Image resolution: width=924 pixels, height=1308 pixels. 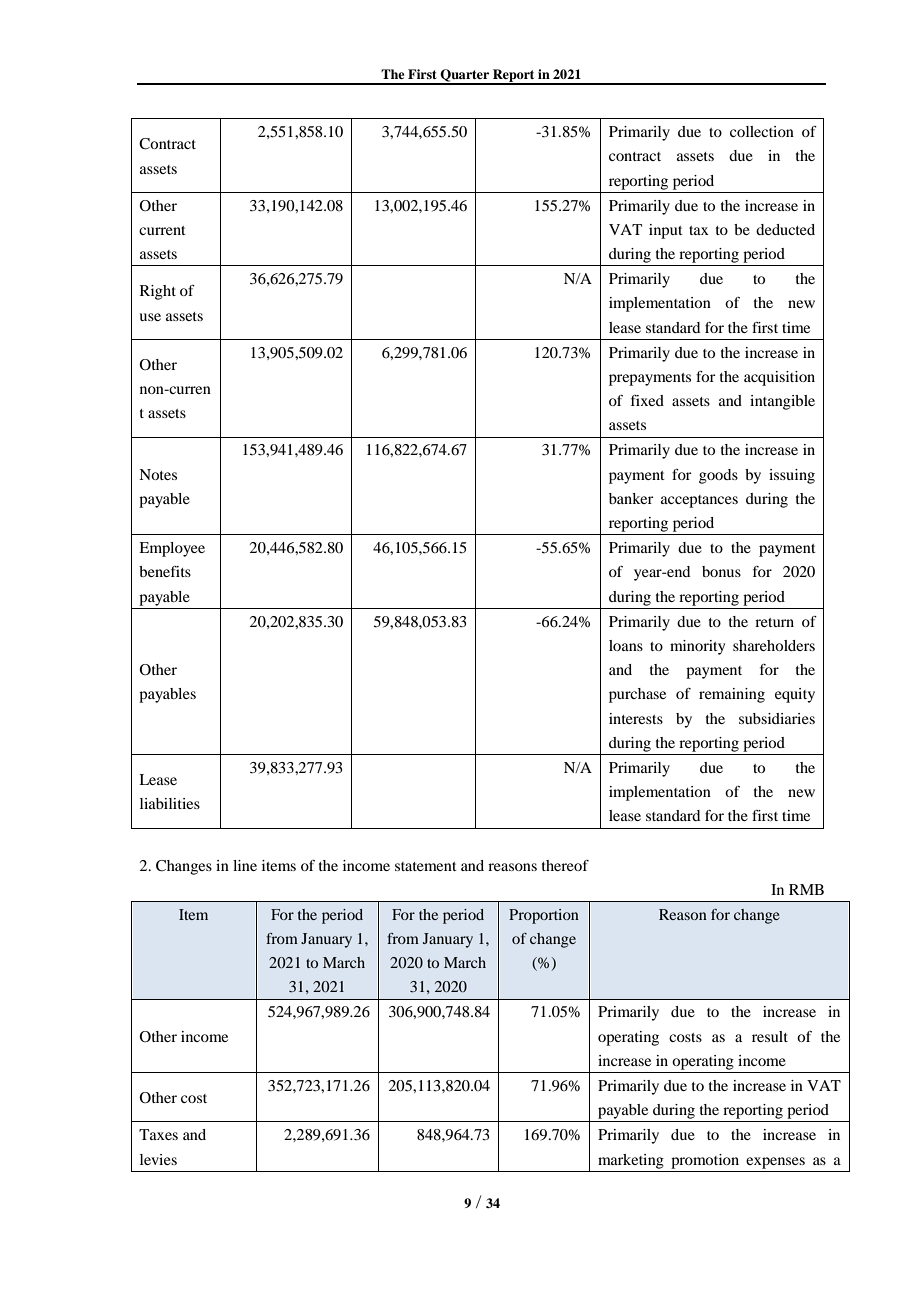 What do you see at coordinates (762, 131) in the screenshot?
I see `collection` at bounding box center [762, 131].
